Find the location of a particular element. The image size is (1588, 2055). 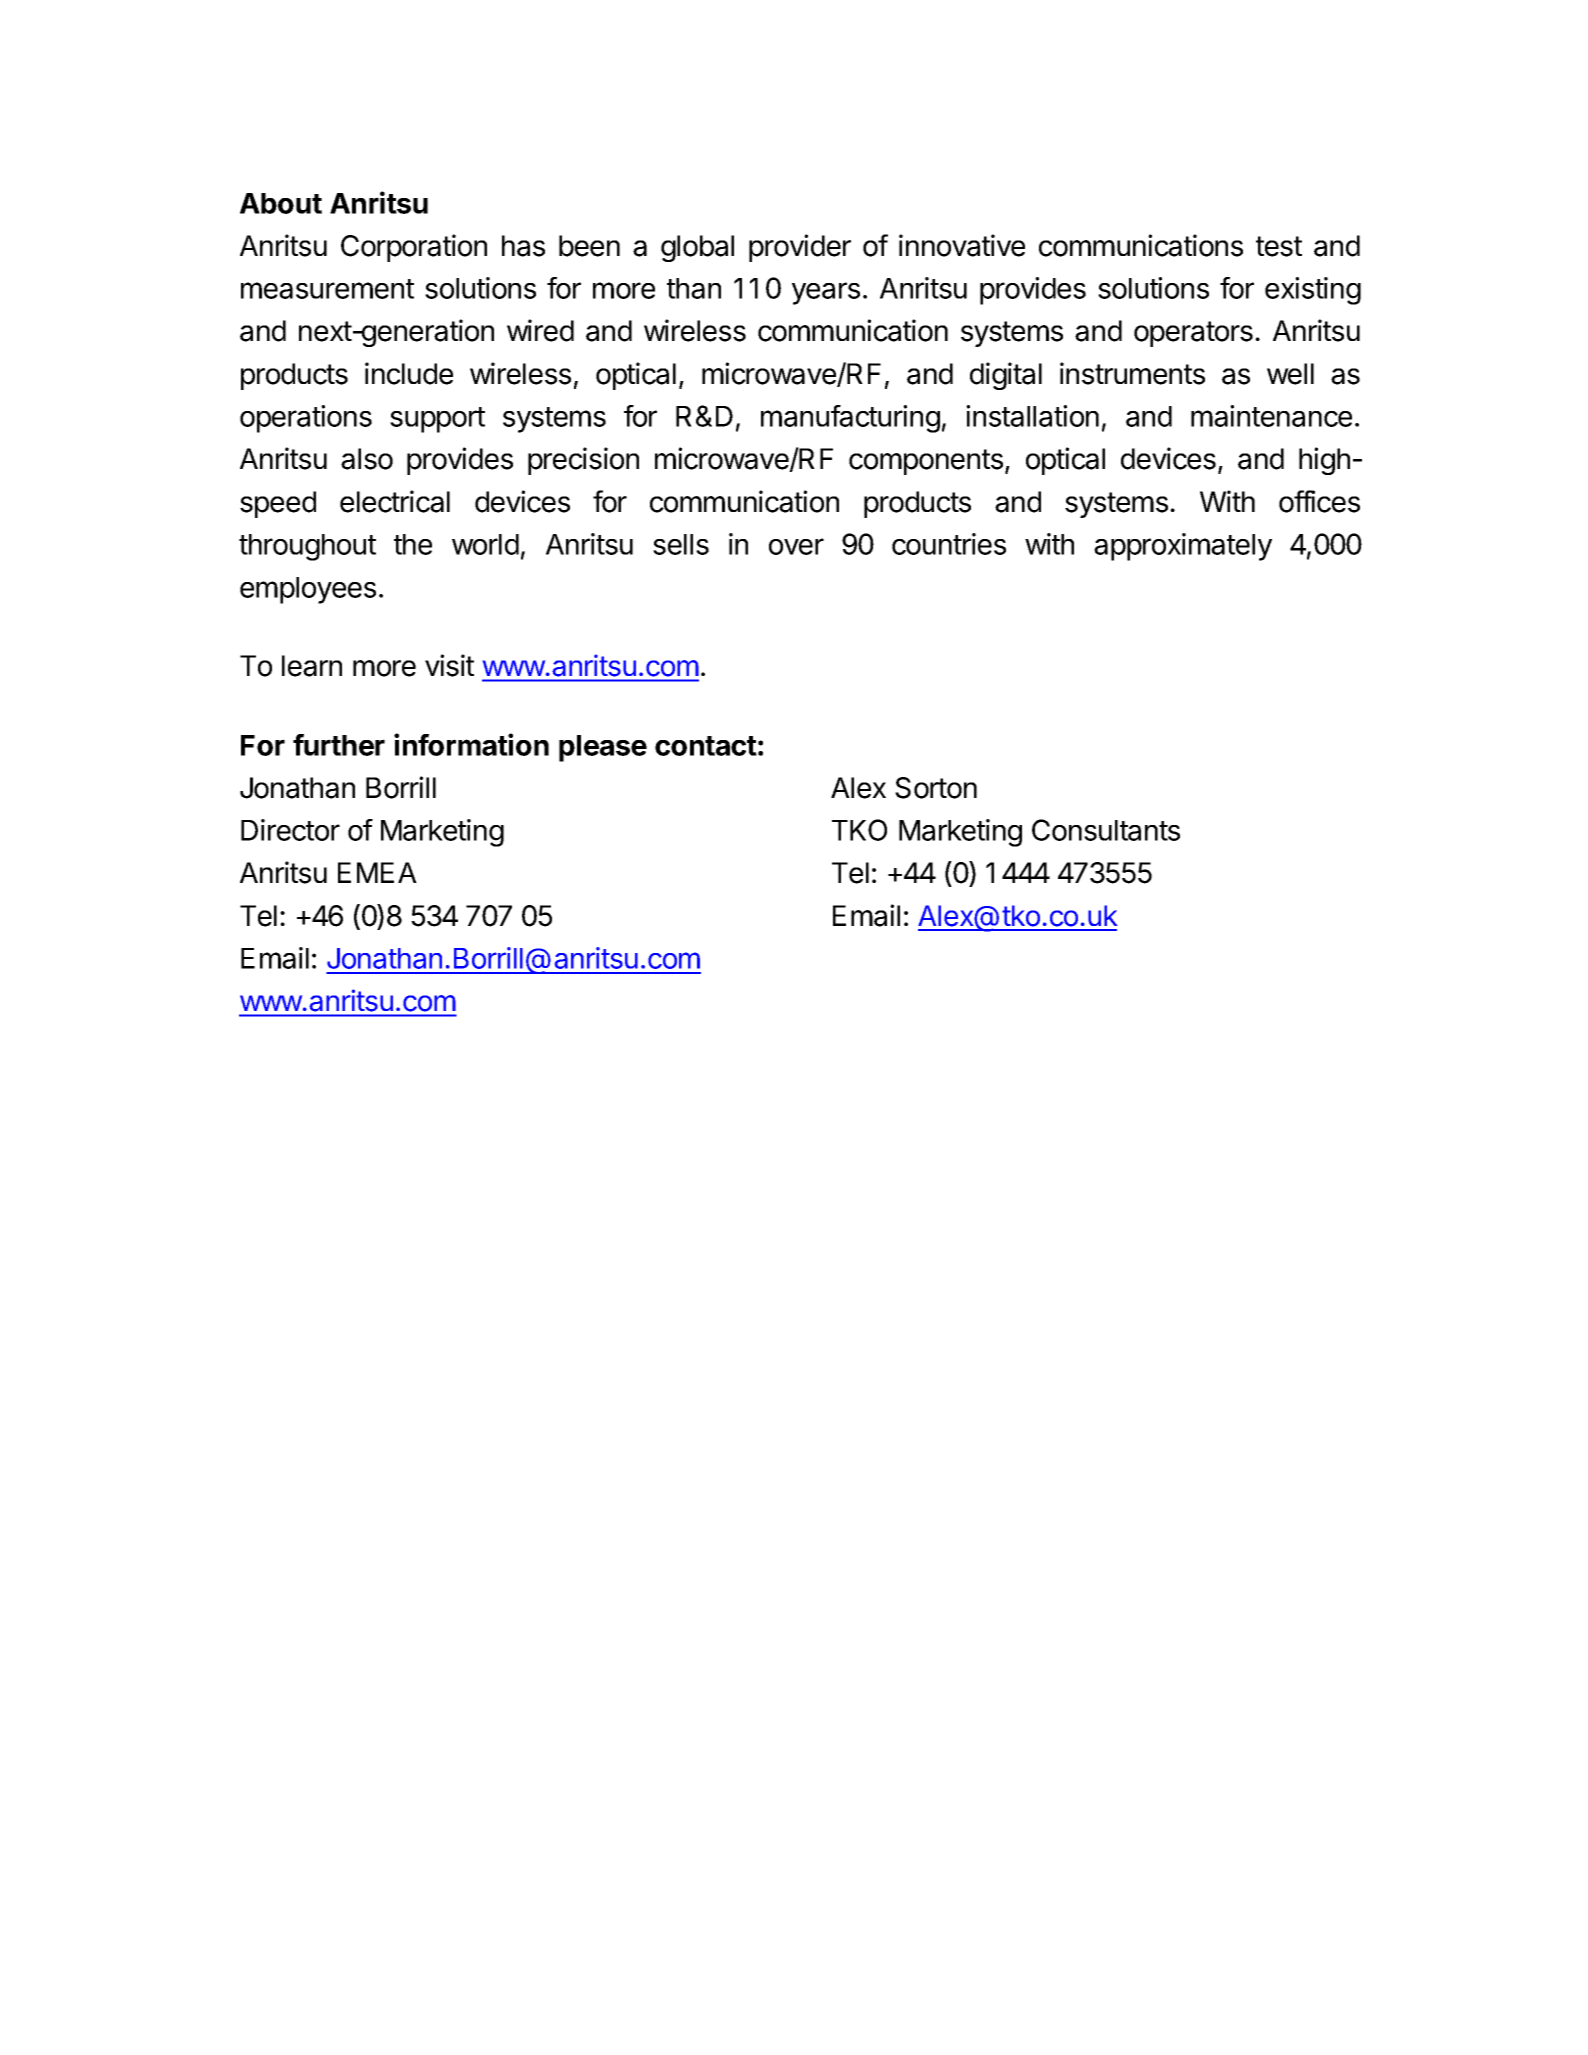

over is located at coordinates (796, 546).
